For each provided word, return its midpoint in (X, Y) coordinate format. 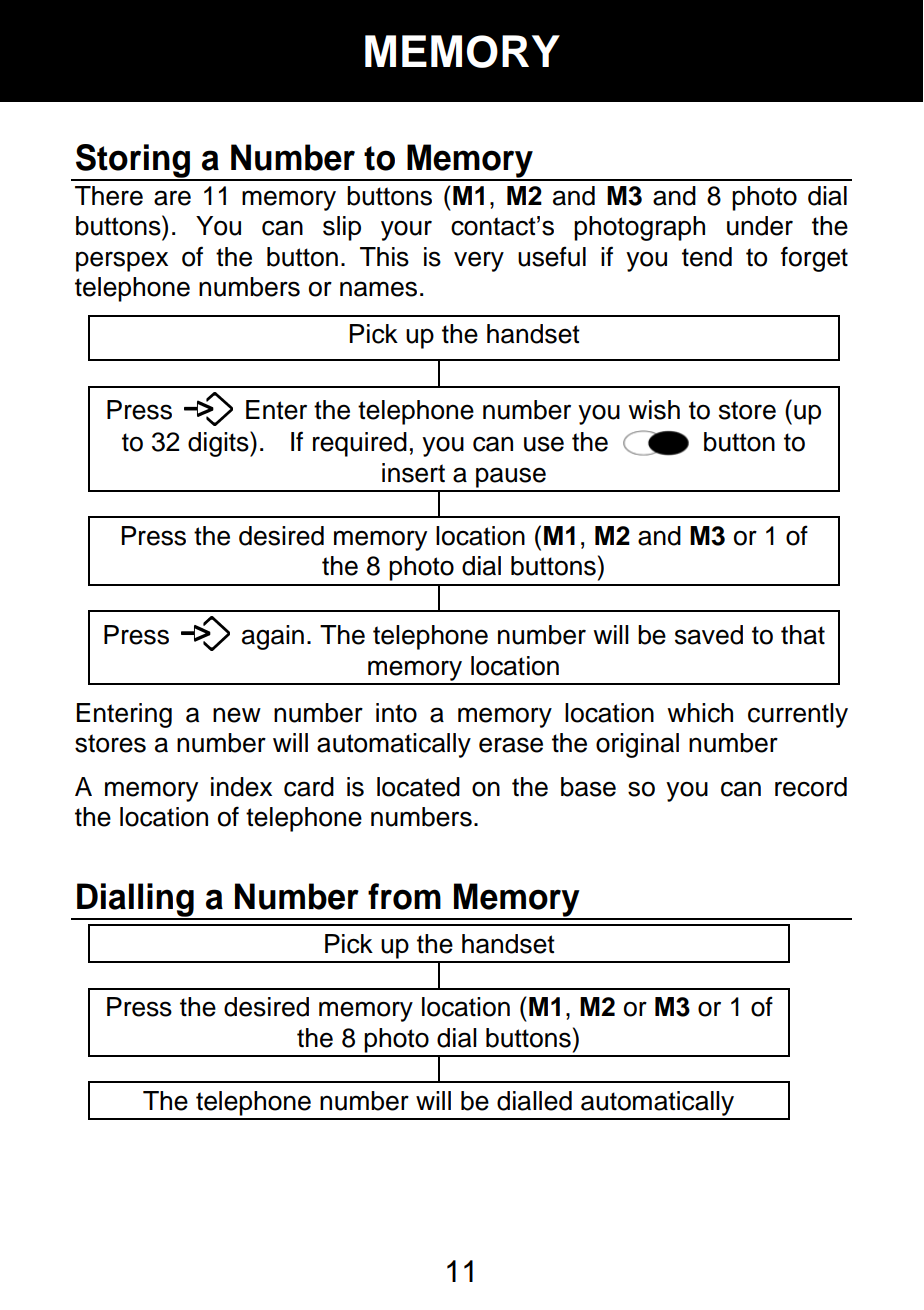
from (404, 896)
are (172, 198)
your (406, 231)
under (760, 226)
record (811, 787)
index (241, 787)
